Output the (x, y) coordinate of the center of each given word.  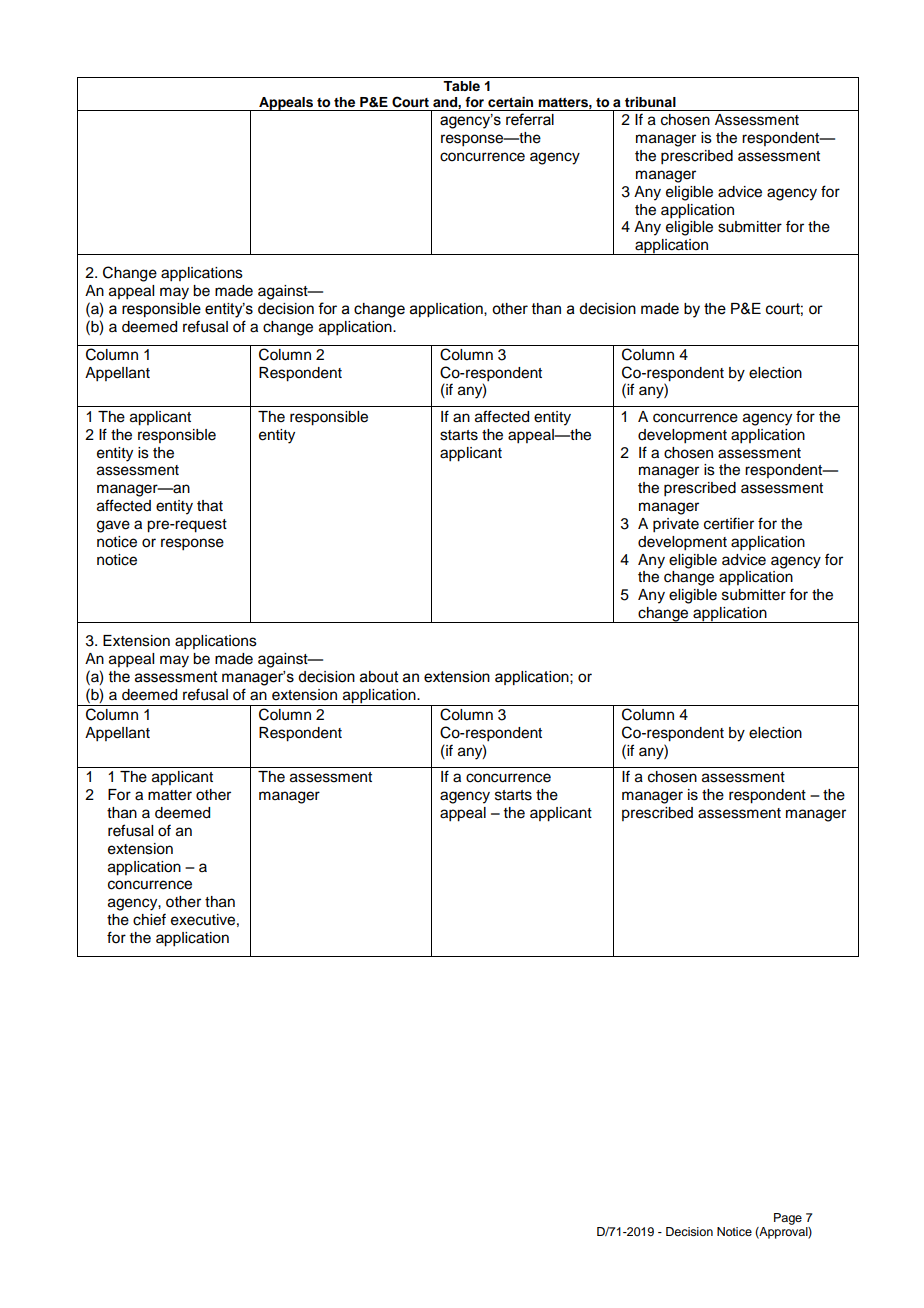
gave (113, 526)
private (676, 525)
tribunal (650, 102)
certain (510, 102)
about (379, 677)
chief (149, 919)
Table (461, 86)
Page (788, 1219)
